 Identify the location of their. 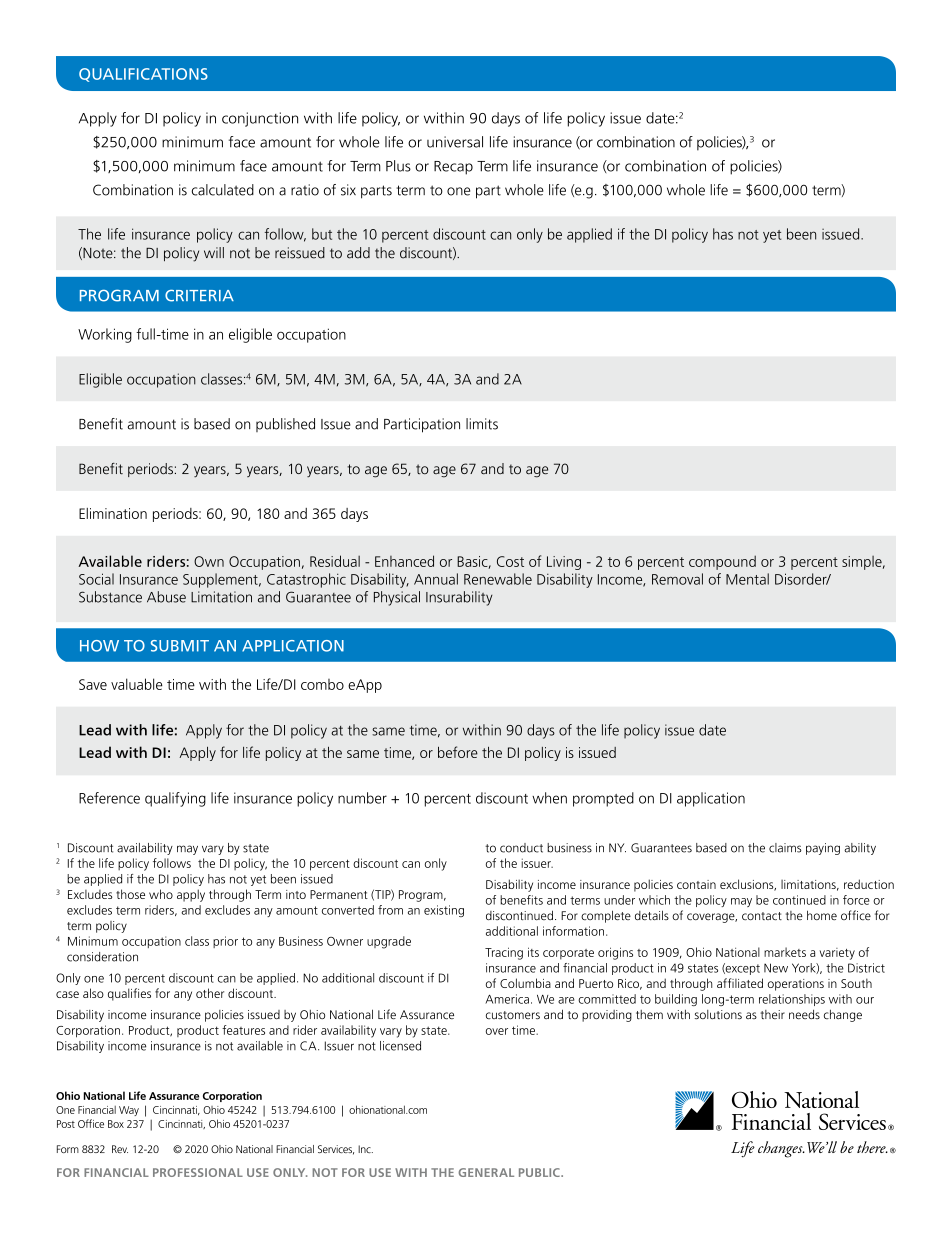
(772, 1014).
